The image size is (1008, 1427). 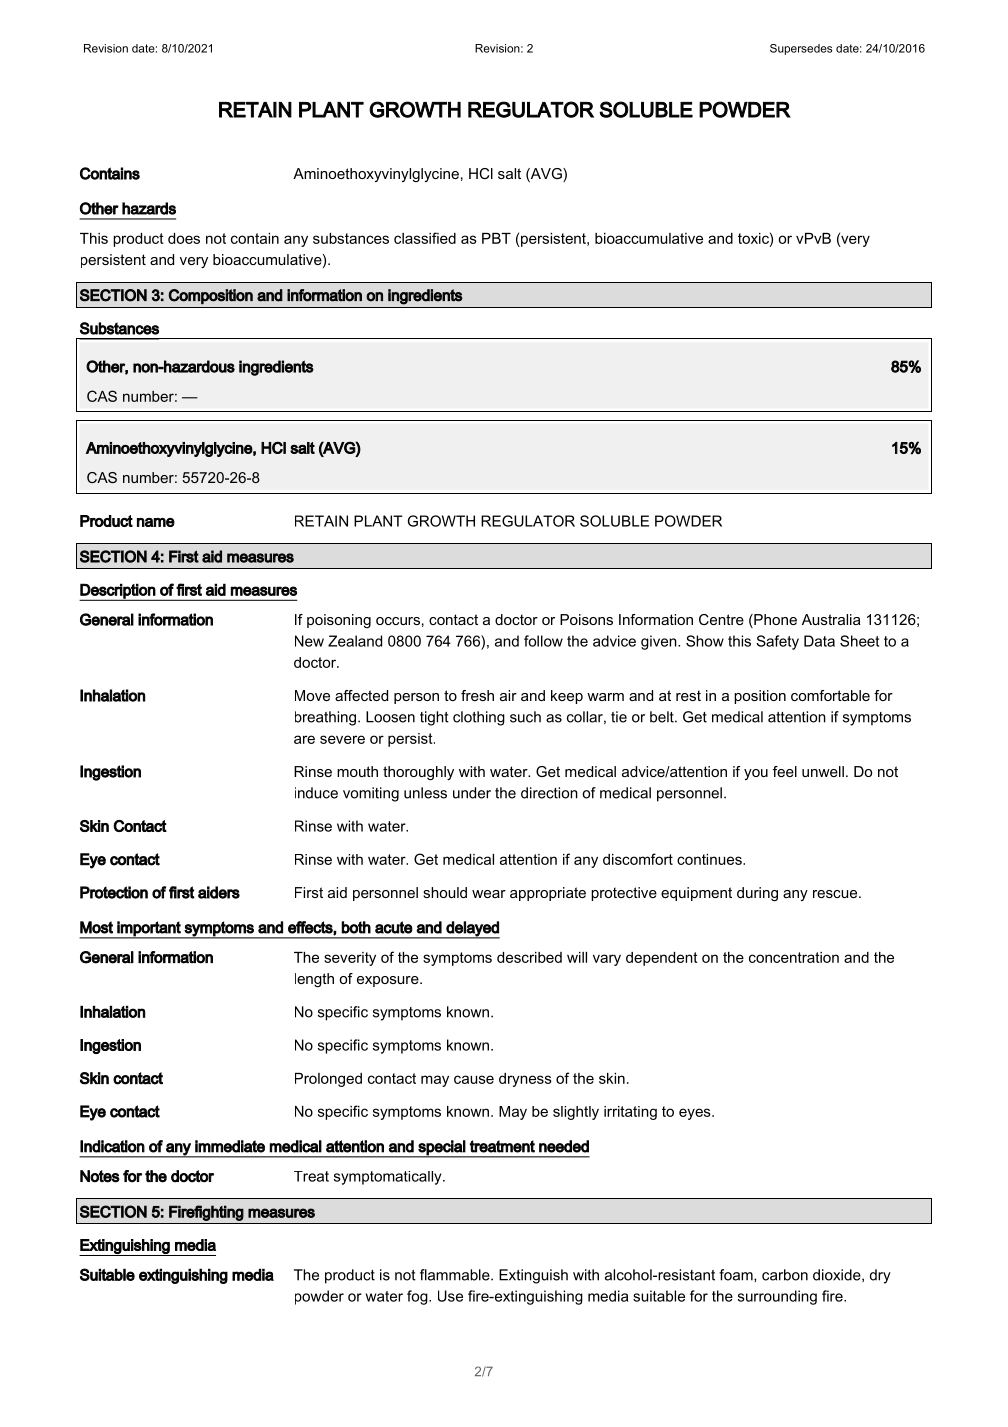 I want to click on Notes, so click(x=100, y=1176).
